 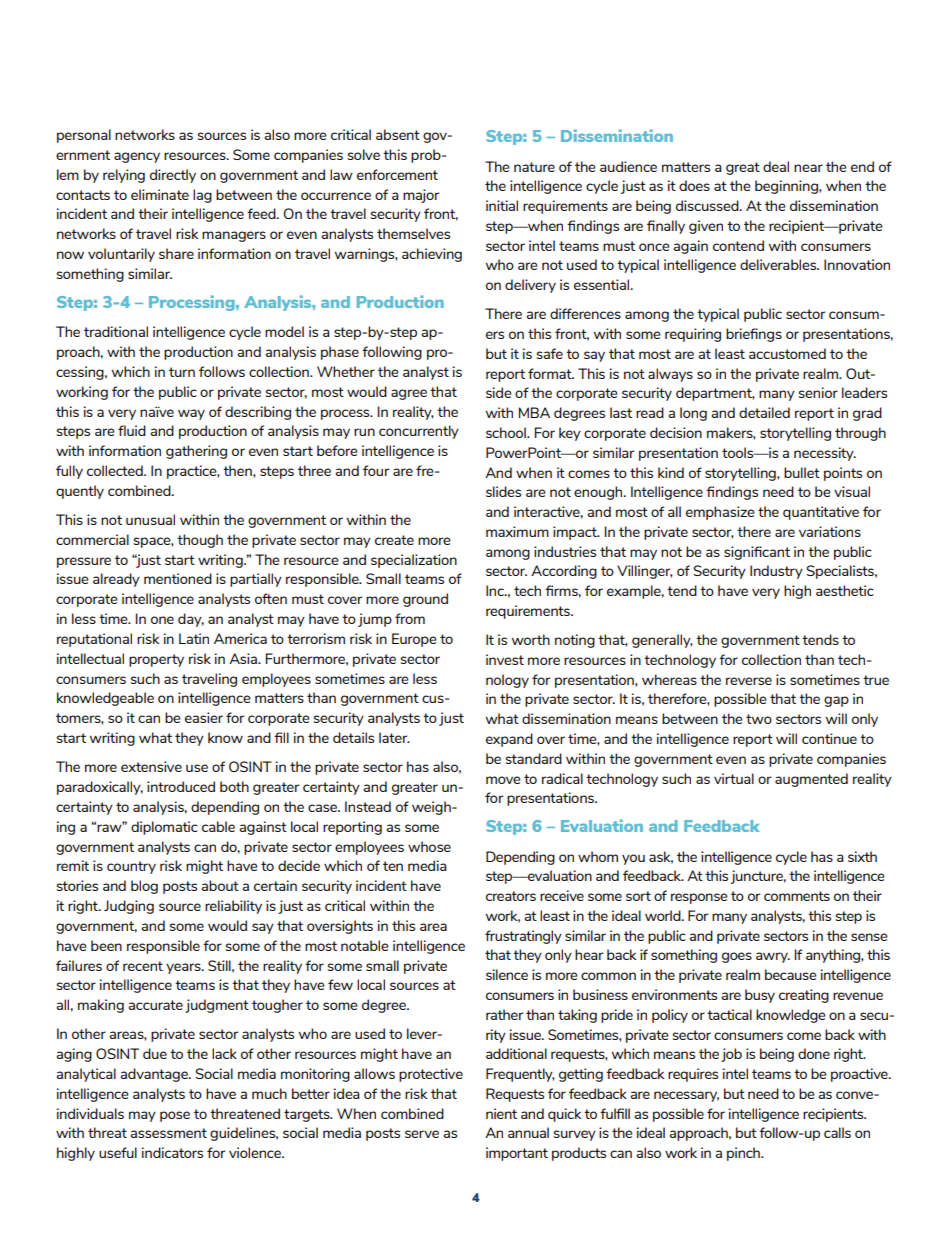 I want to click on move, so click(x=503, y=780).
